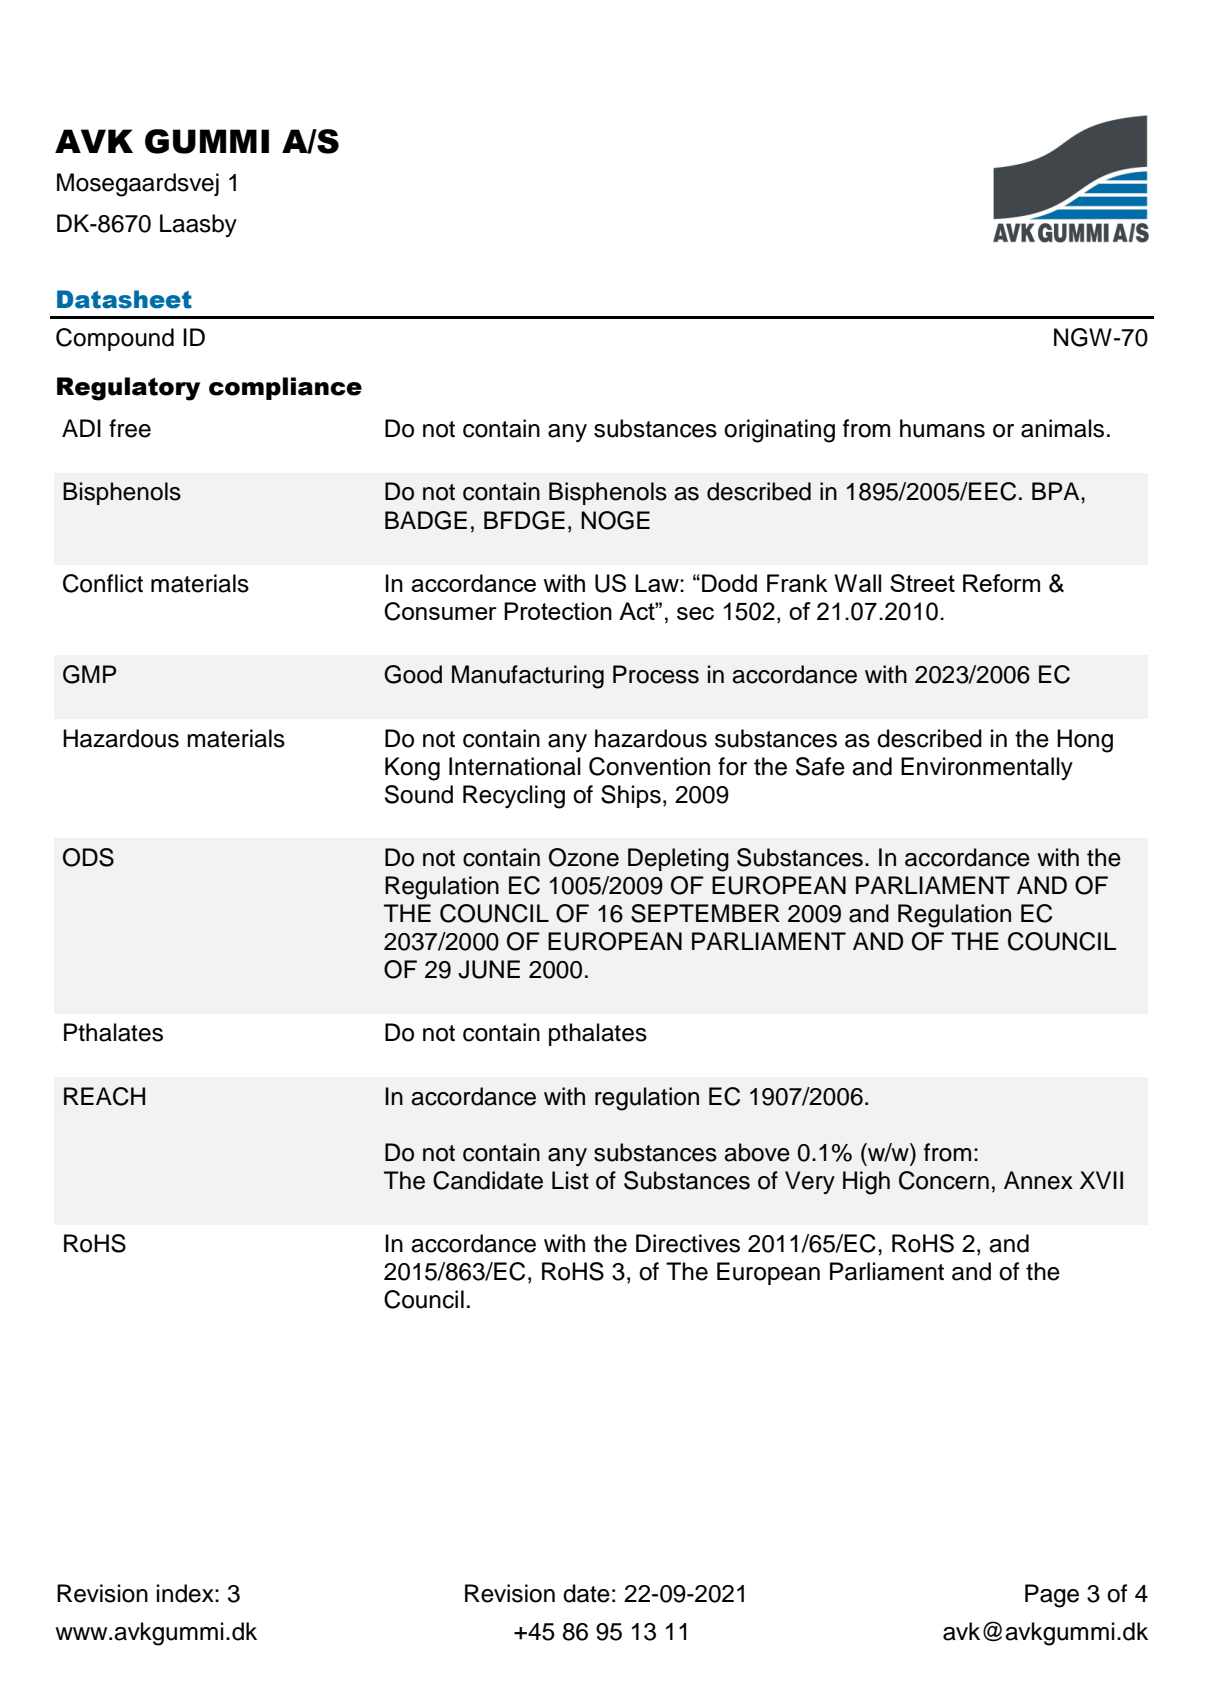 The width and height of the screenshot is (1205, 1704). I want to click on Concern, so click(944, 1180).
